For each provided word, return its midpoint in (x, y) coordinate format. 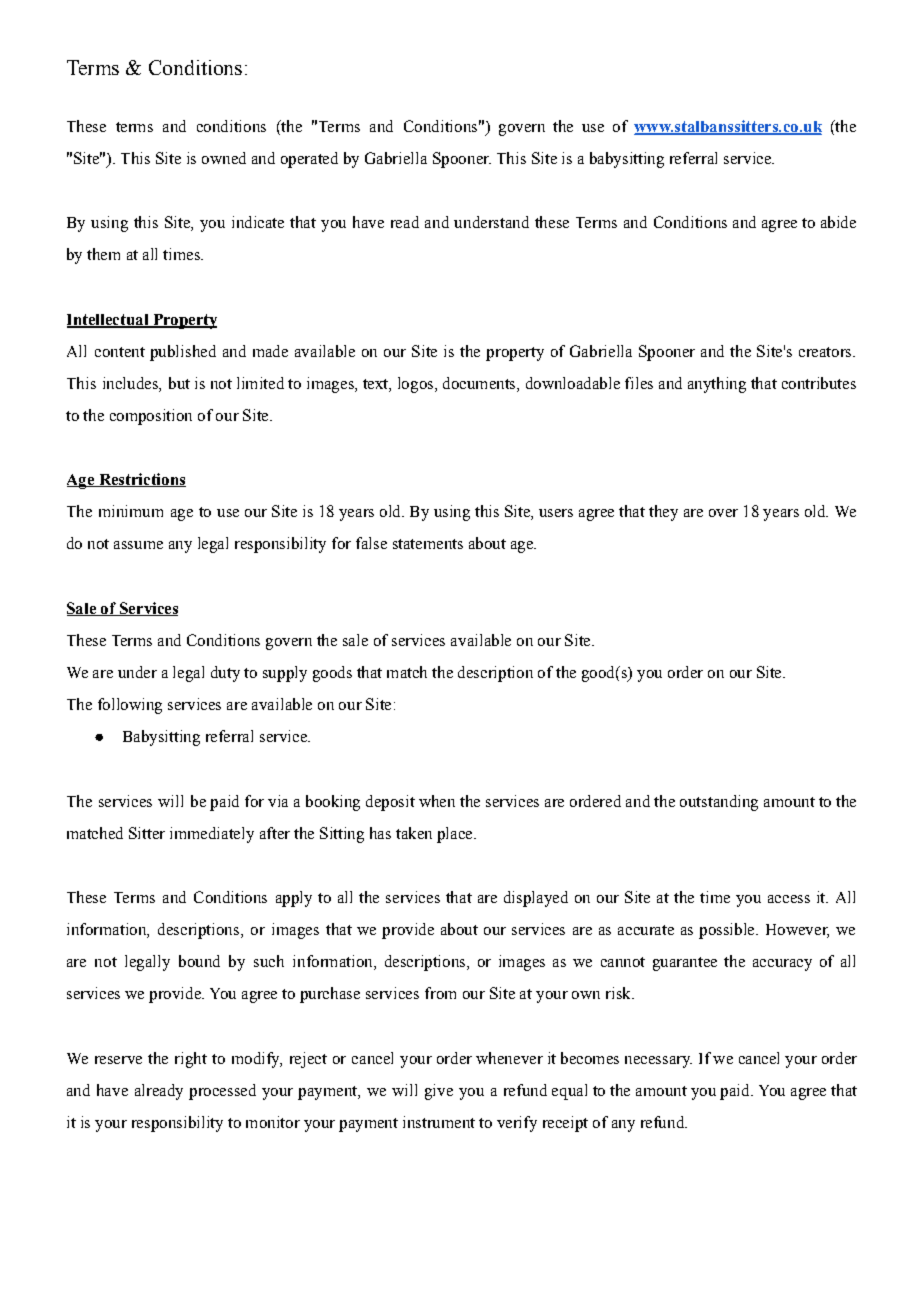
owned (224, 158)
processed (222, 1092)
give (439, 1092)
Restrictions (141, 480)
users (556, 513)
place (456, 835)
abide (838, 222)
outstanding (719, 803)
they (663, 513)
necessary (658, 1062)
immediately (212, 835)
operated (309, 160)
